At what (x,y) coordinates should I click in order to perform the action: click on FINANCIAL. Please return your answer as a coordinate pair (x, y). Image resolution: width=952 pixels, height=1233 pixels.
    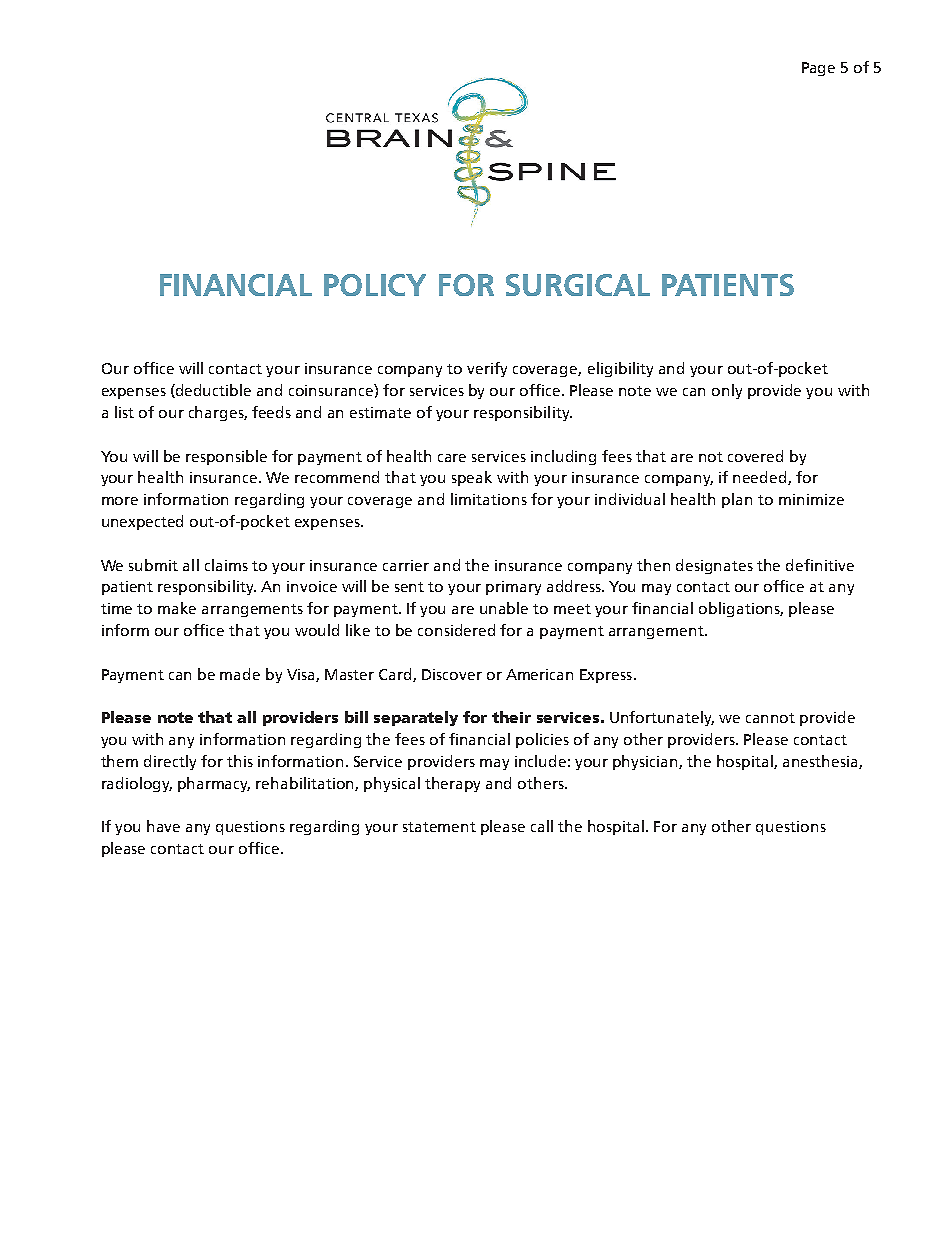
    Looking at the image, I should click on (236, 285).
